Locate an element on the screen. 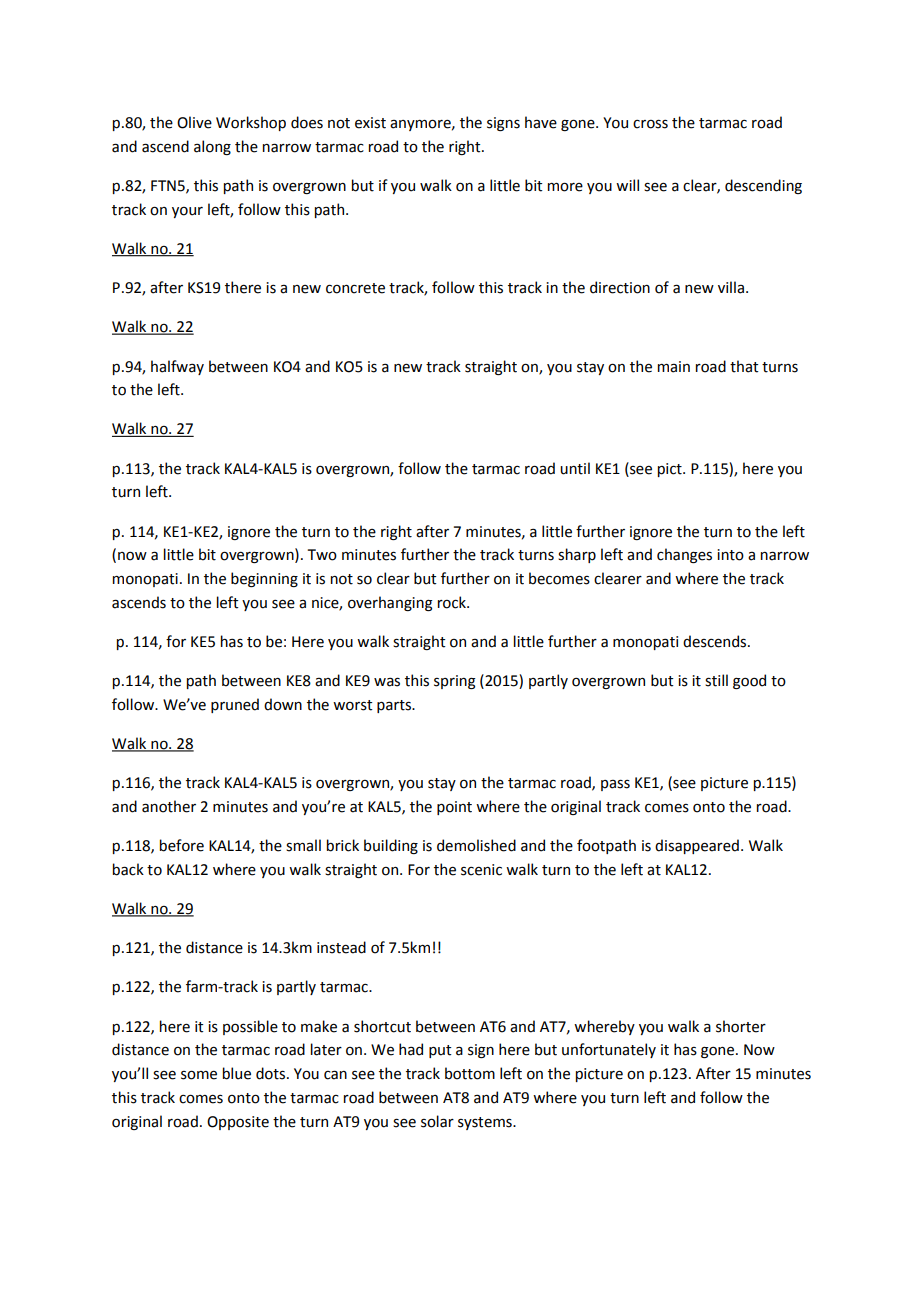 Image resolution: width=924 pixels, height=1308 pixels. pass is located at coordinates (615, 785).
